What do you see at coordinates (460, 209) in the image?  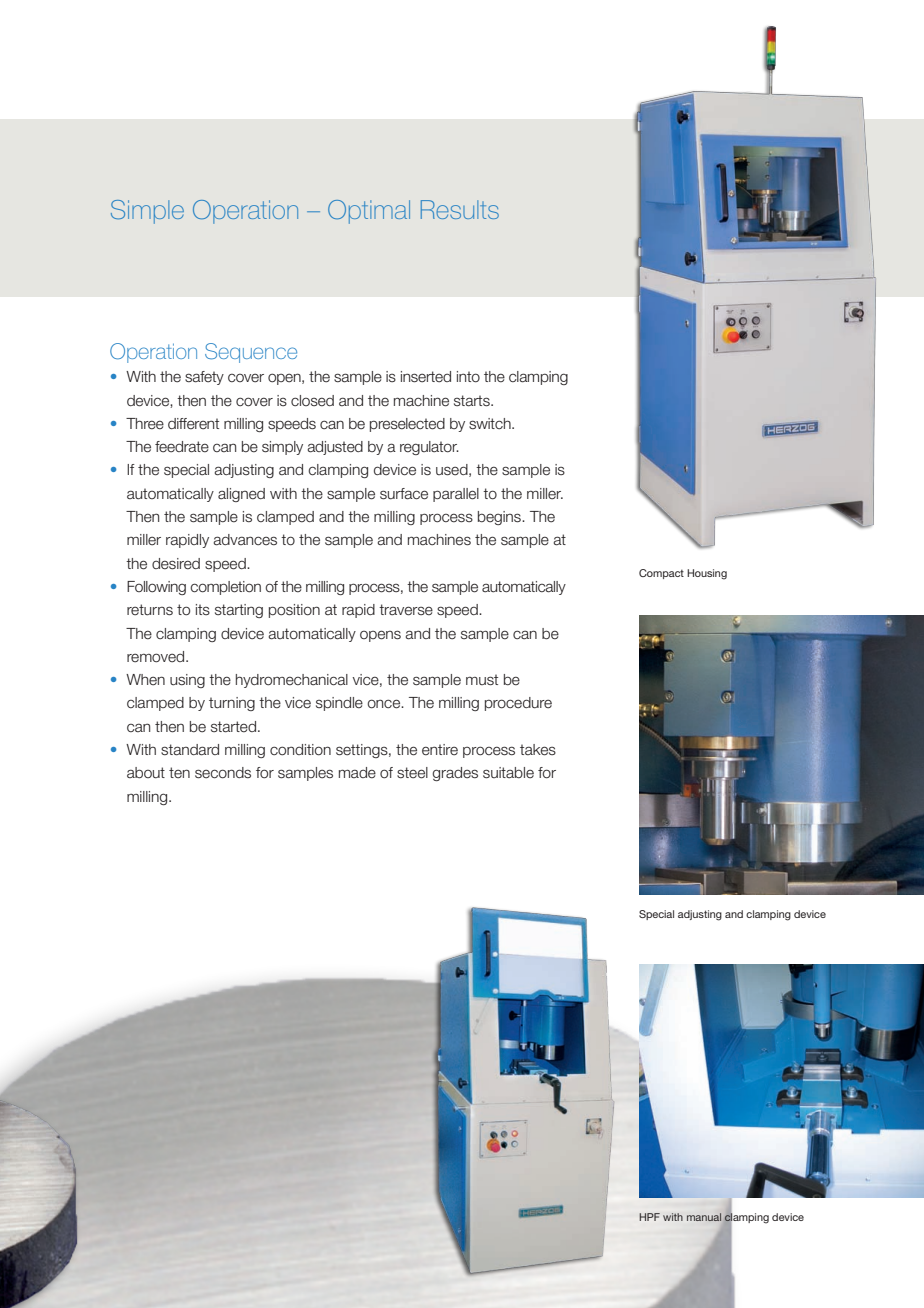 I see `Results` at bounding box center [460, 209].
